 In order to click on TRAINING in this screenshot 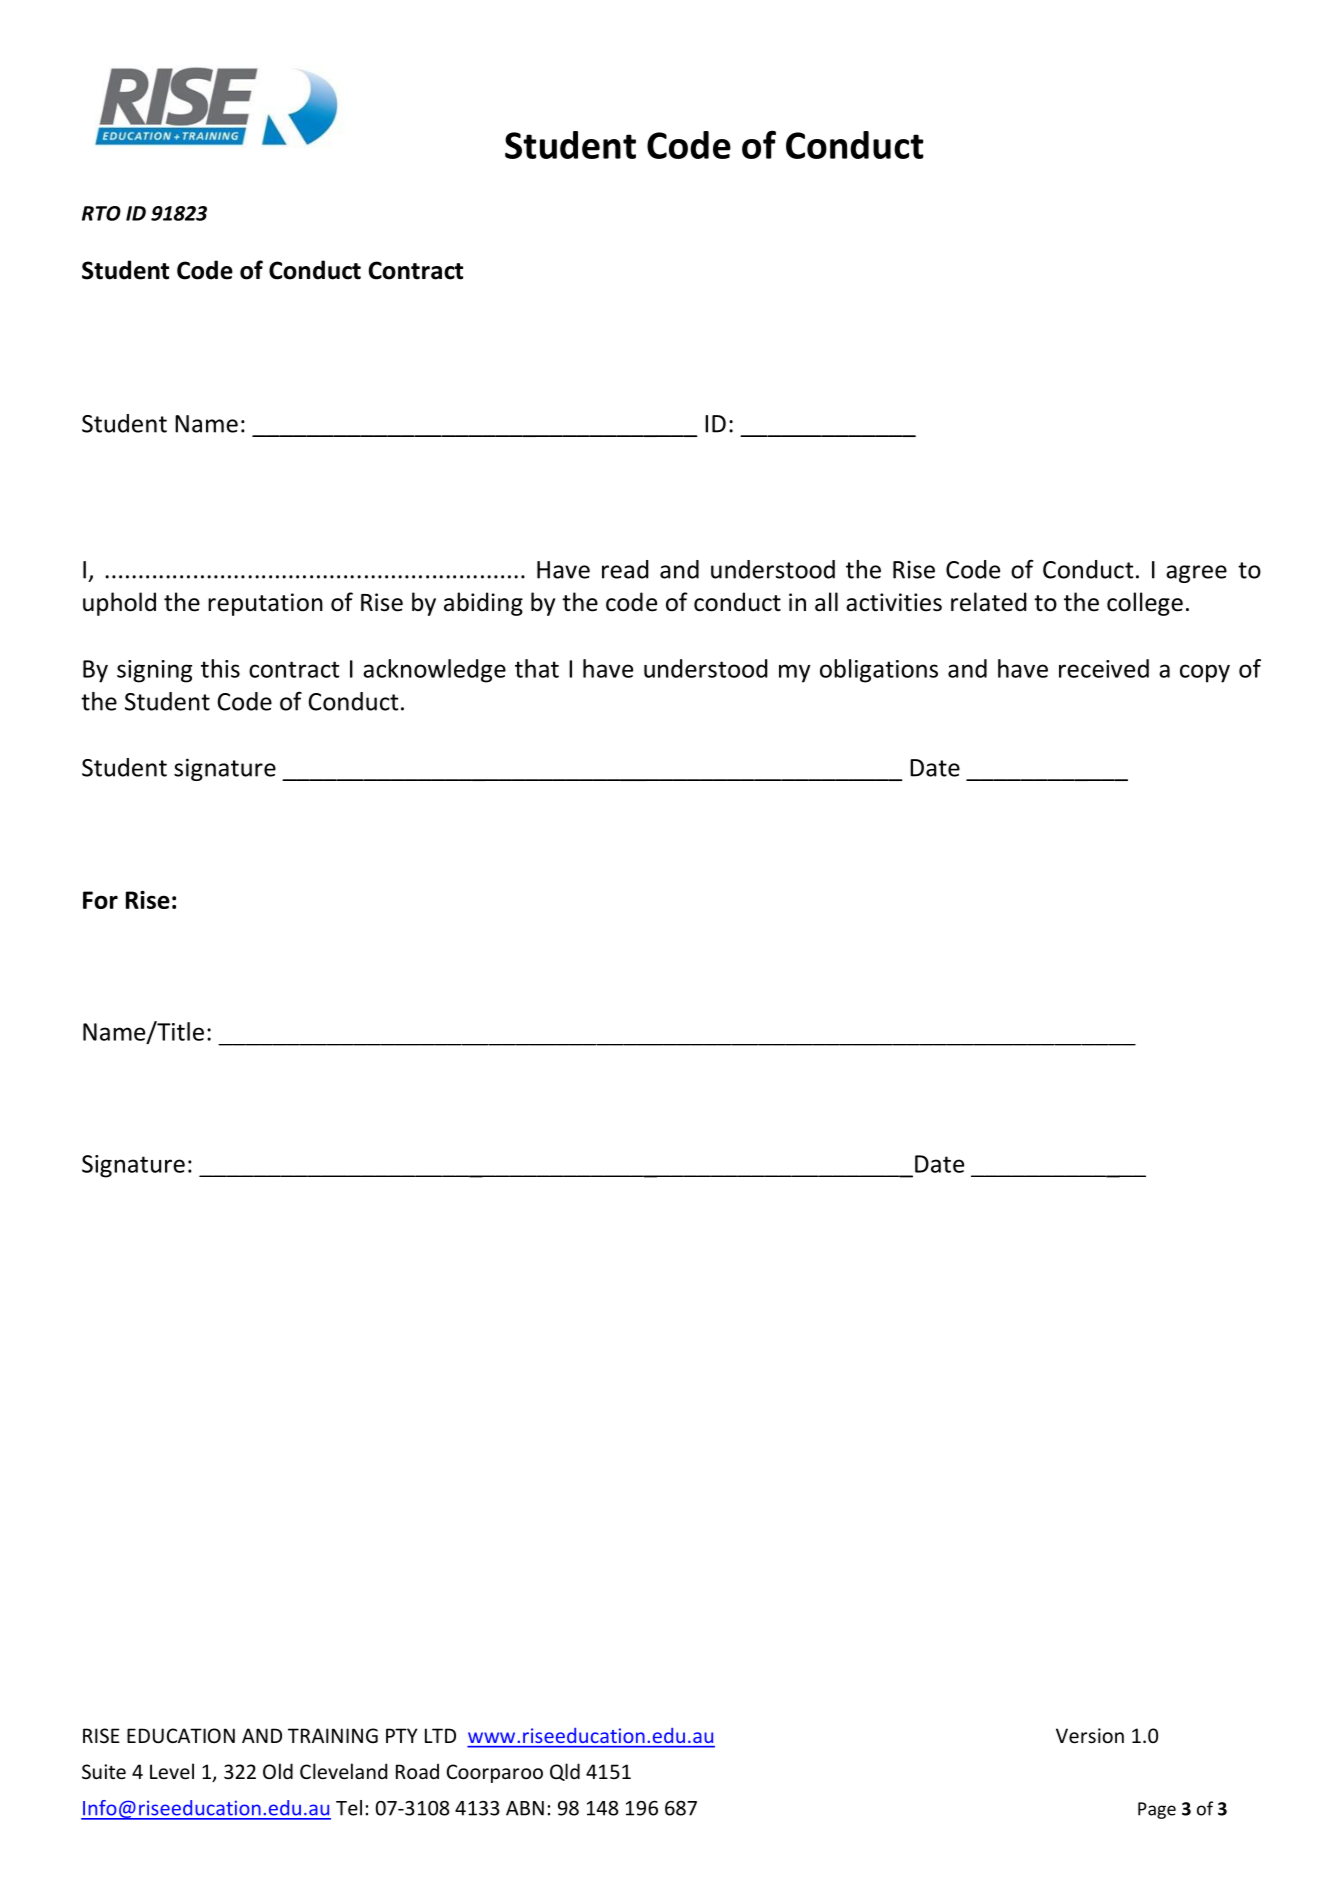, I will do `click(333, 1735)`.
